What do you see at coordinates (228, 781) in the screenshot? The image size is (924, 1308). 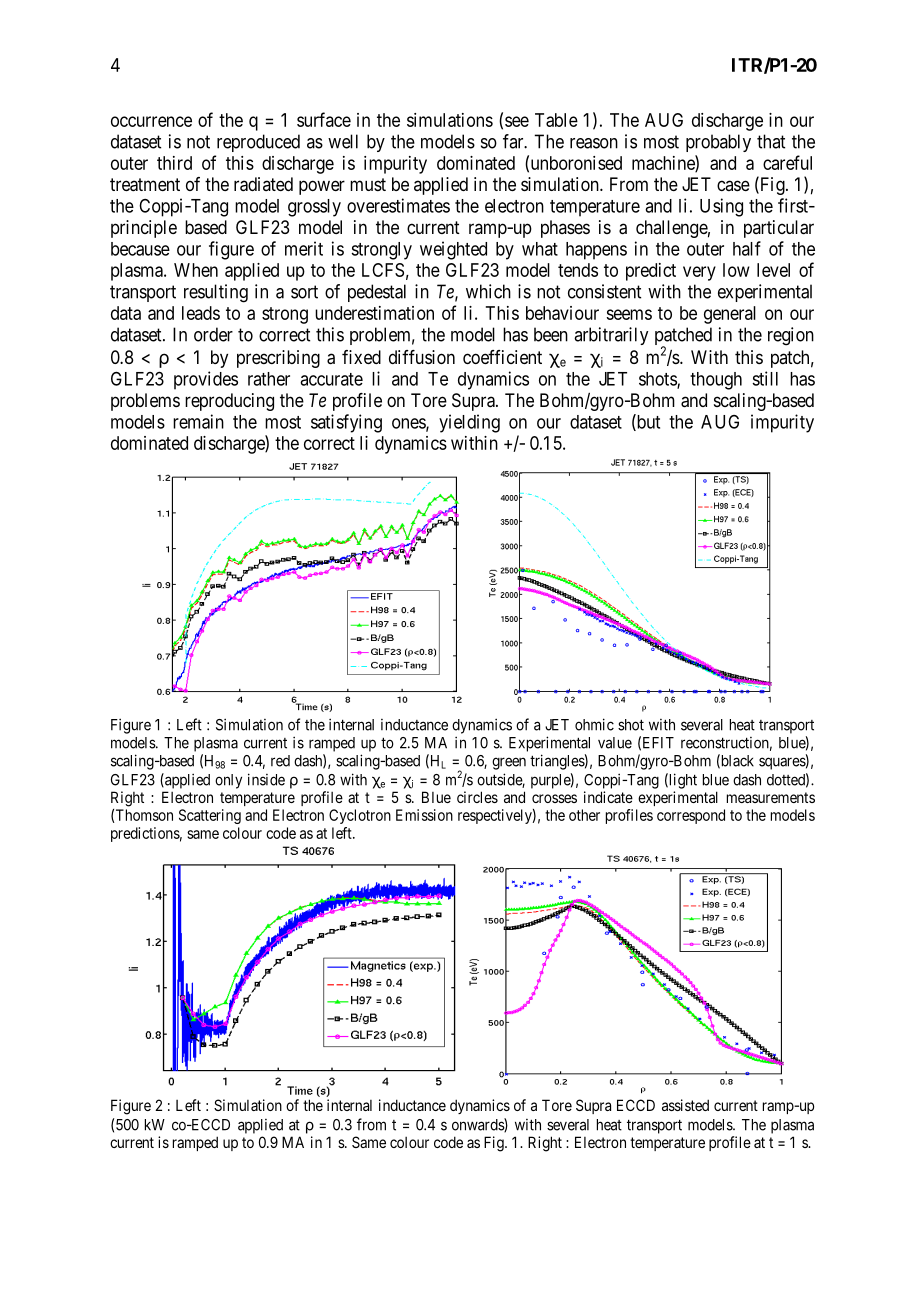 I see `only` at bounding box center [228, 781].
